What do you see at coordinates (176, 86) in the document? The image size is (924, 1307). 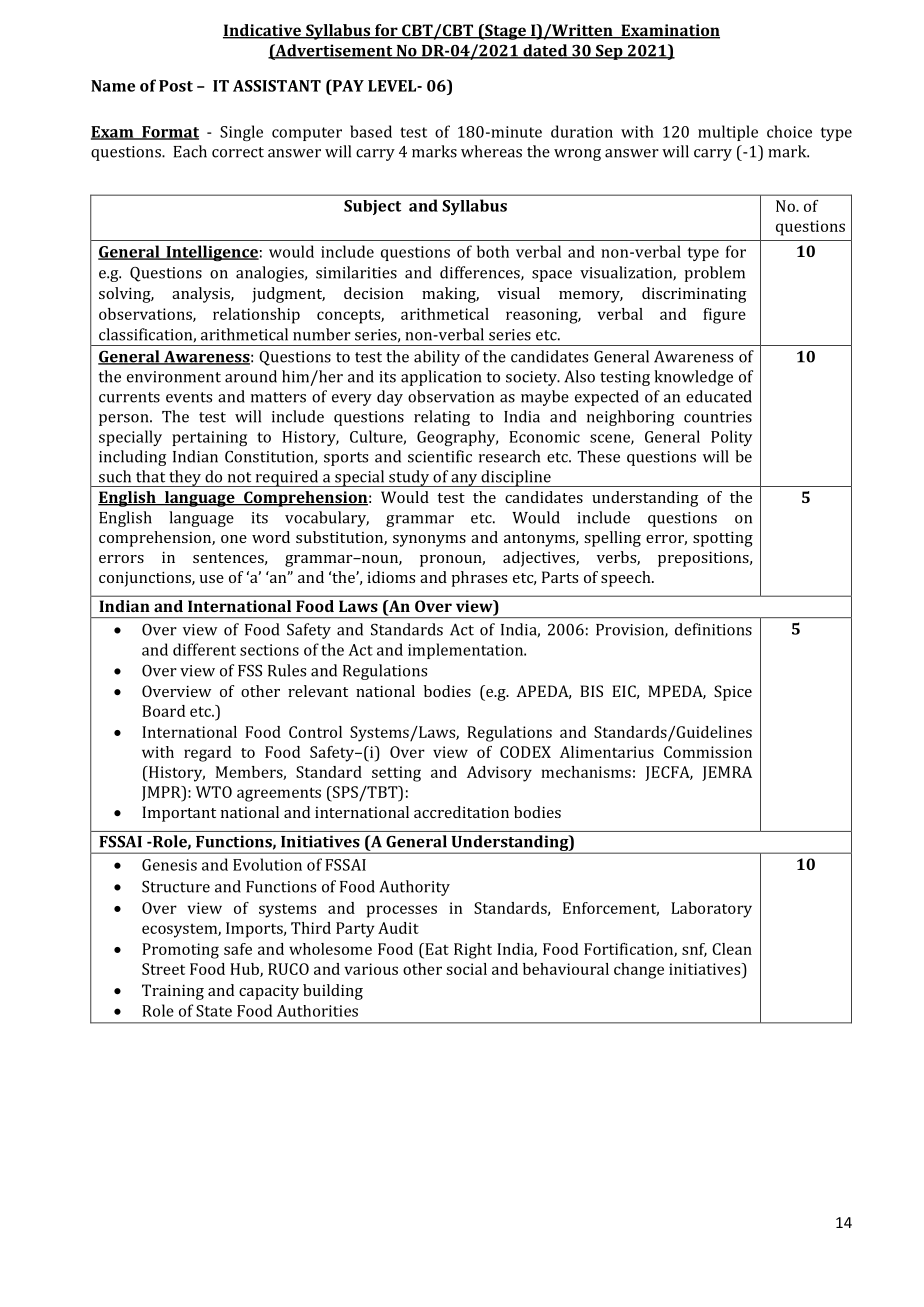 I see `Post` at bounding box center [176, 86].
